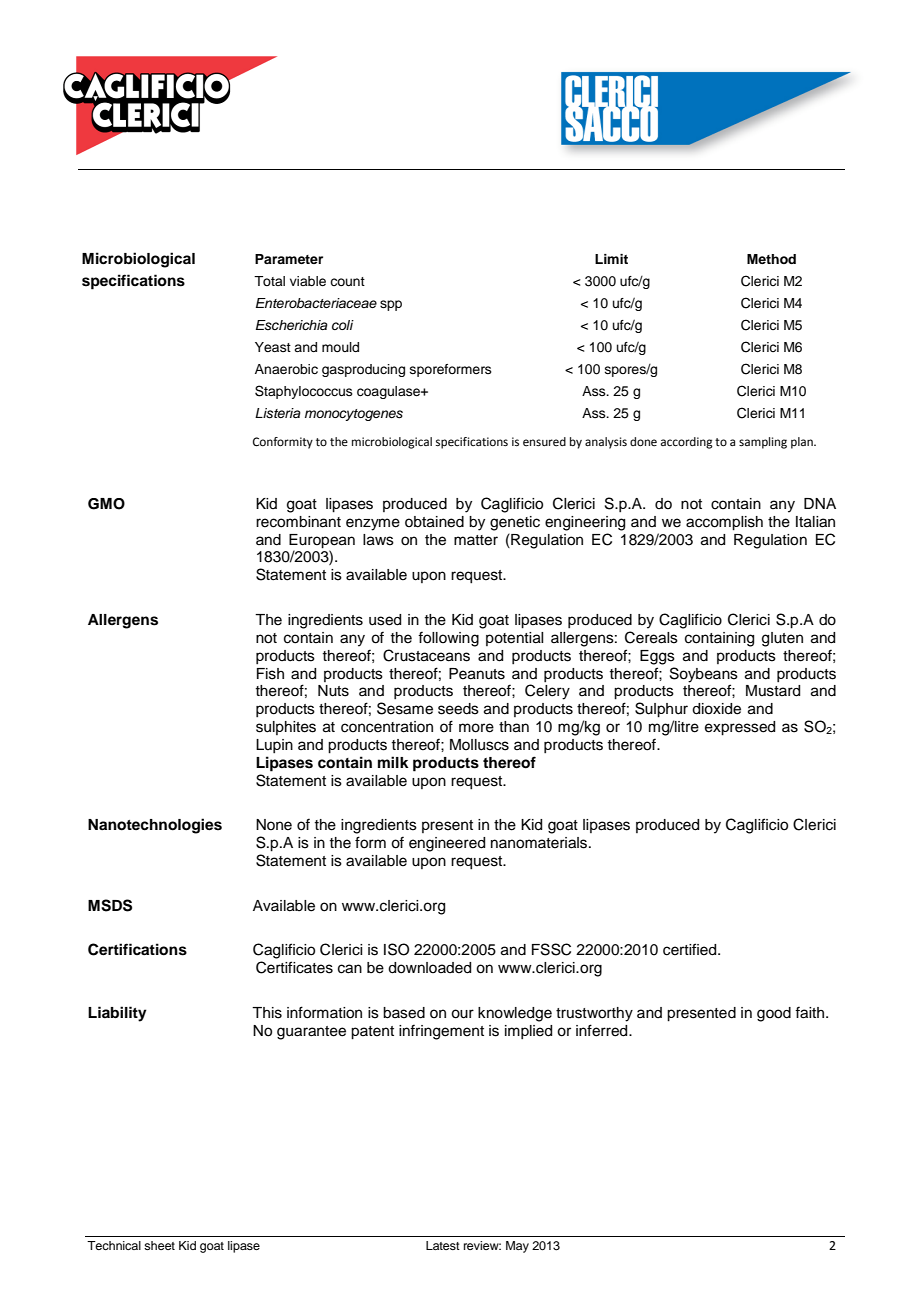  Describe the element at coordinates (479, 745) in the screenshot. I see `Molluscs` at that location.
